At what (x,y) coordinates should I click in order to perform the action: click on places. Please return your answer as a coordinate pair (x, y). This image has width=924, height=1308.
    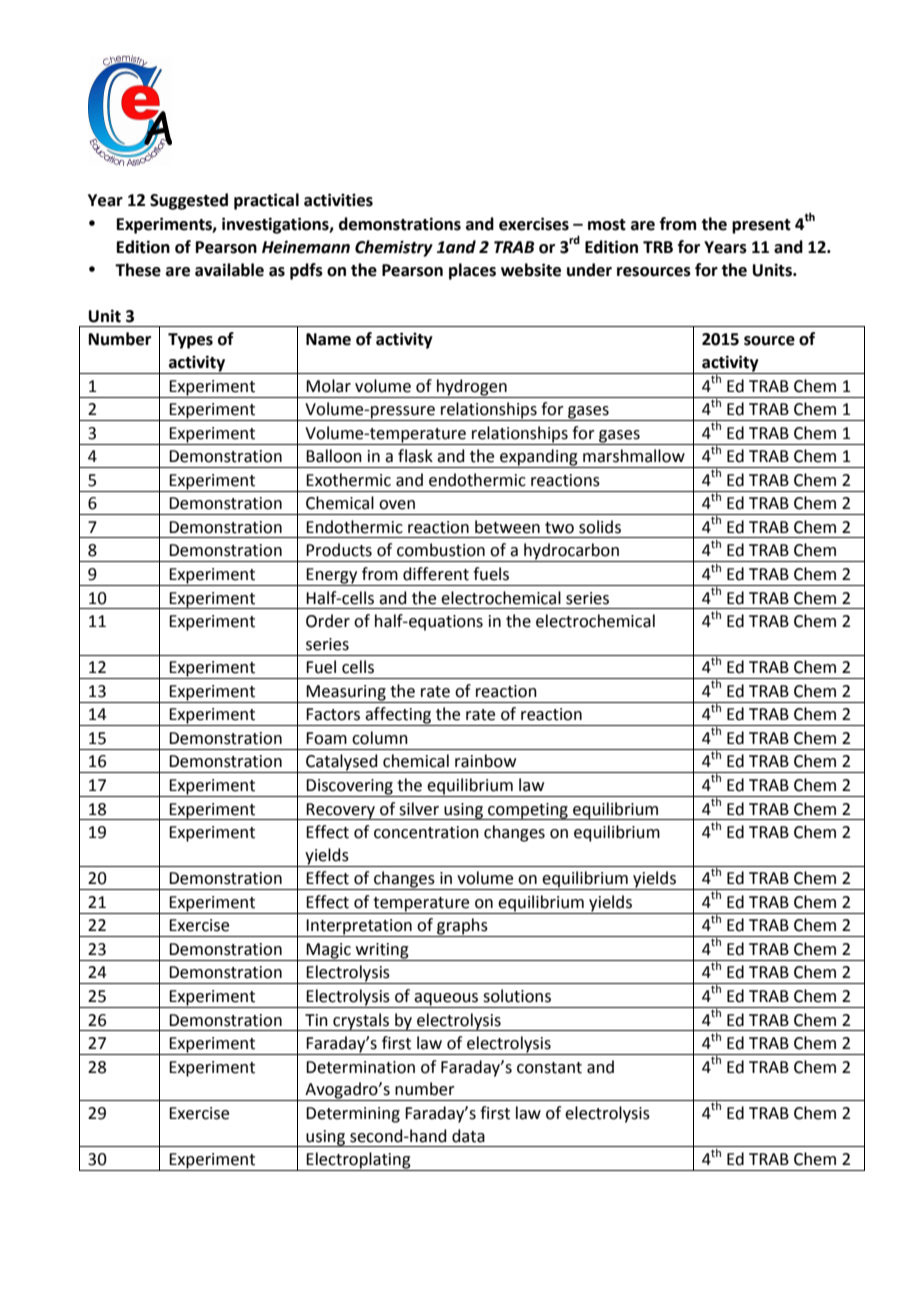
    Looking at the image, I should click on (472, 271).
